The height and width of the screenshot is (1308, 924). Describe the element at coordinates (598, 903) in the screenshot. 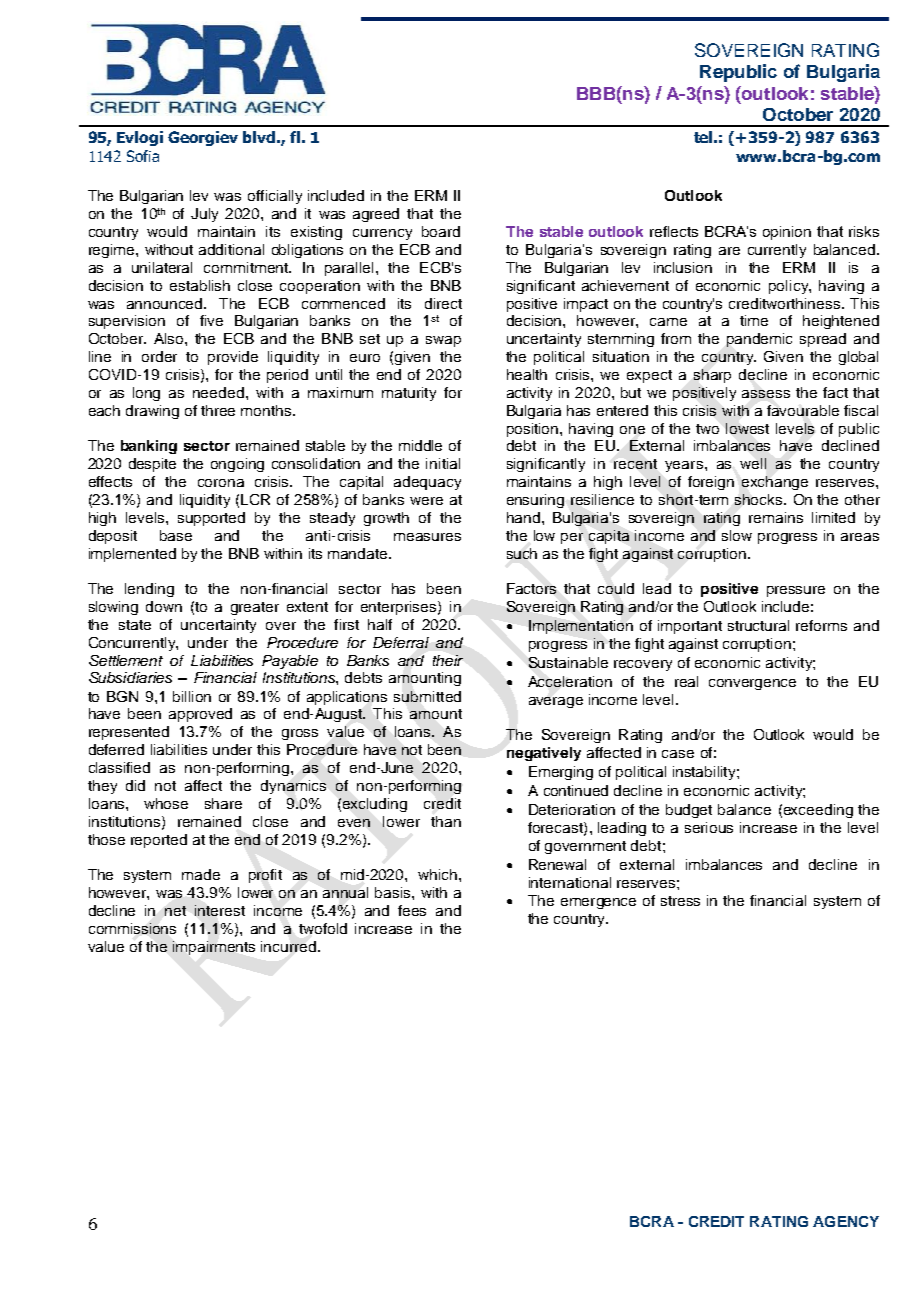

I see `emergence` at that location.
